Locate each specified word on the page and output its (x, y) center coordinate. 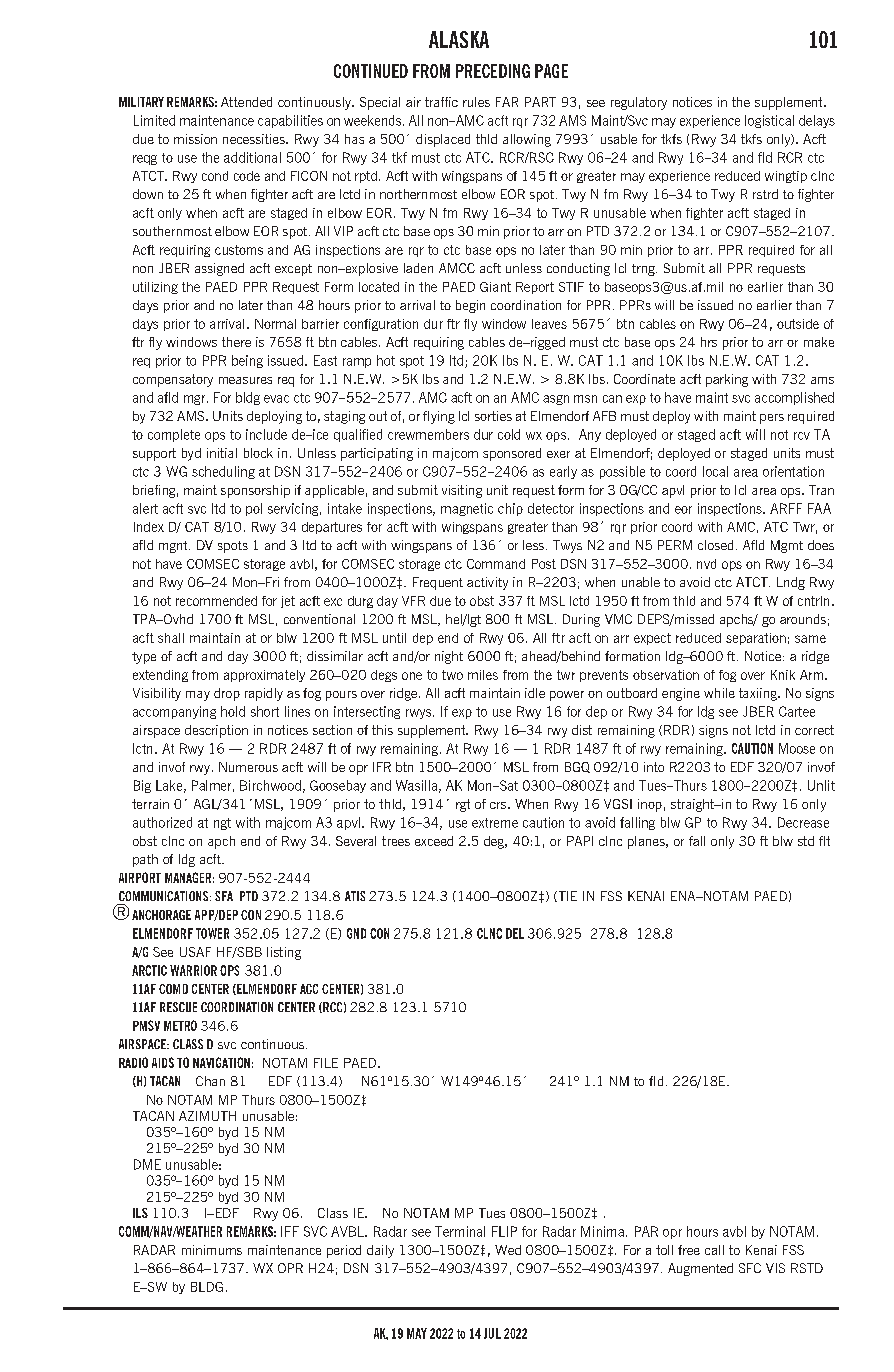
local (715, 471)
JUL (492, 1333)
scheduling (223, 472)
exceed (434, 841)
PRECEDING (493, 71)
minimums (212, 1250)
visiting (462, 491)
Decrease (803, 822)
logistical (769, 121)
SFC (750, 1268)
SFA (224, 896)
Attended (246, 102)
